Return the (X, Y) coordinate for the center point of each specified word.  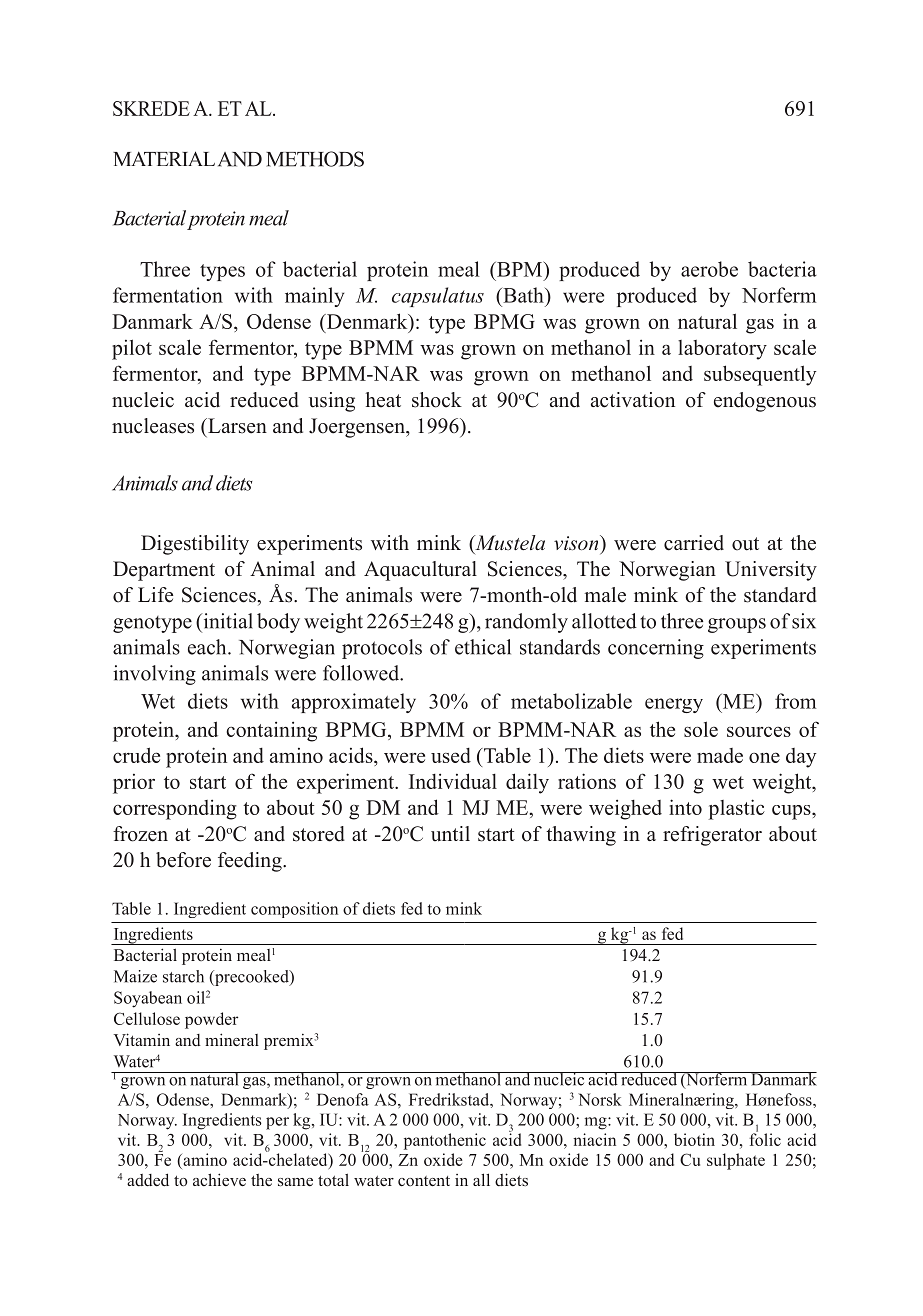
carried (694, 543)
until (450, 834)
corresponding (175, 809)
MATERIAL (164, 158)
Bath (523, 295)
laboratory (722, 350)
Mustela (509, 544)
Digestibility (195, 545)
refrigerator (712, 836)
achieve (219, 1179)
